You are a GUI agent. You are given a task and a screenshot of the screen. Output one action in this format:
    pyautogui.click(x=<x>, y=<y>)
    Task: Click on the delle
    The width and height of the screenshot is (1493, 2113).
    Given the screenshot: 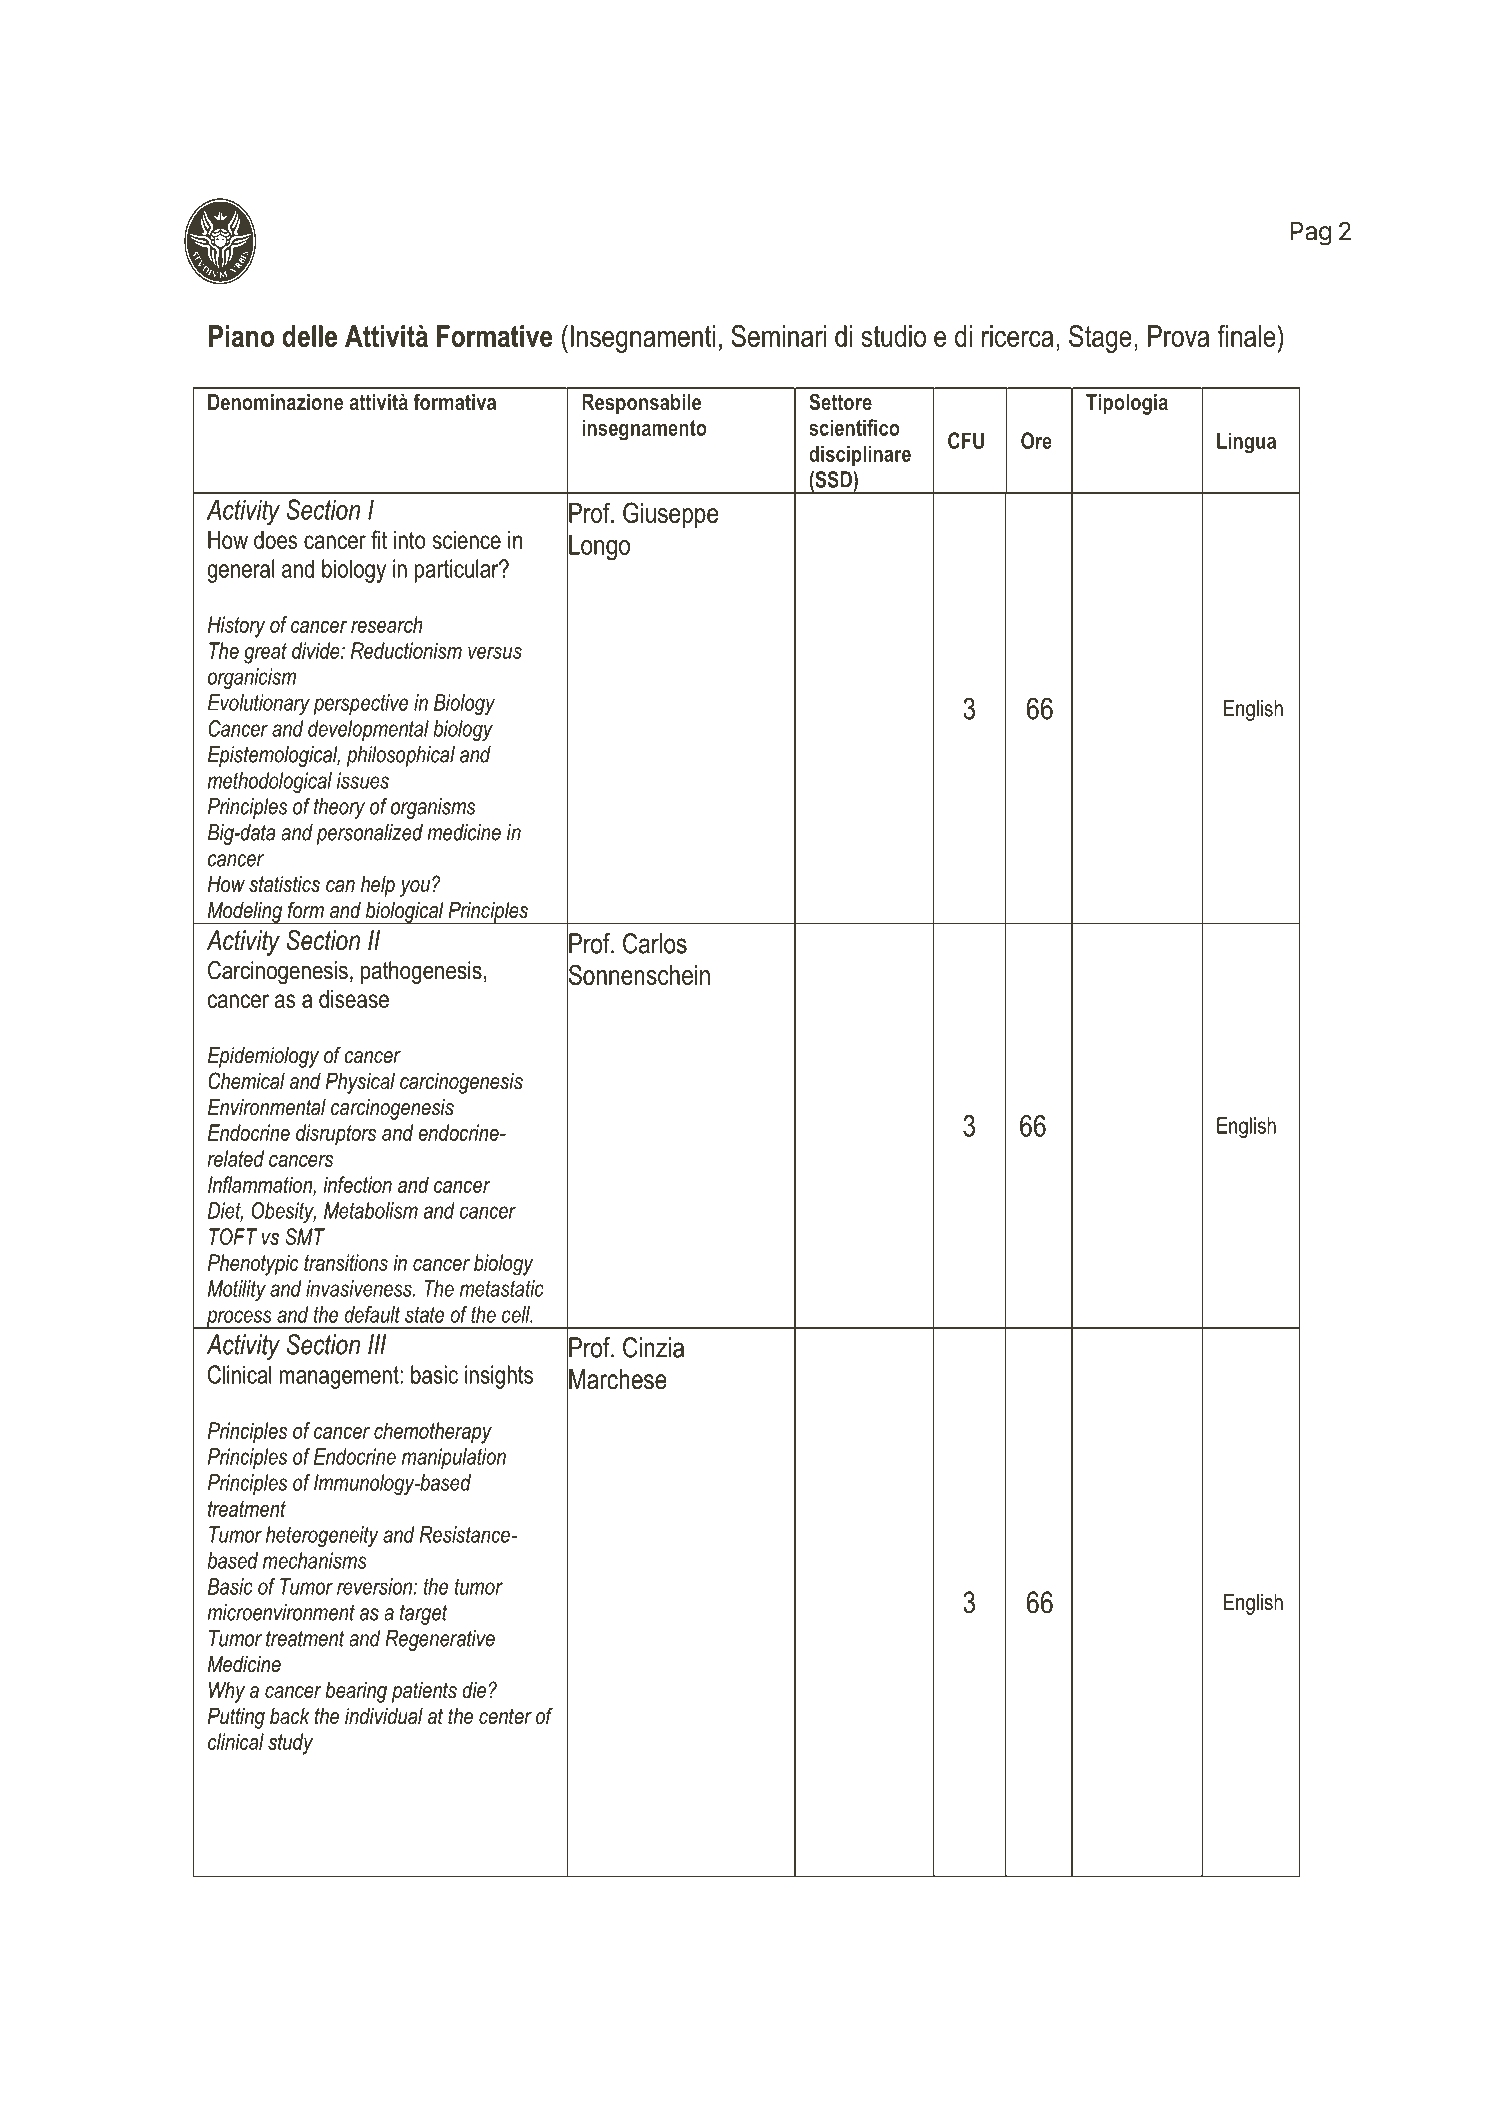 What is the action you would take?
    pyautogui.click(x=309, y=336)
